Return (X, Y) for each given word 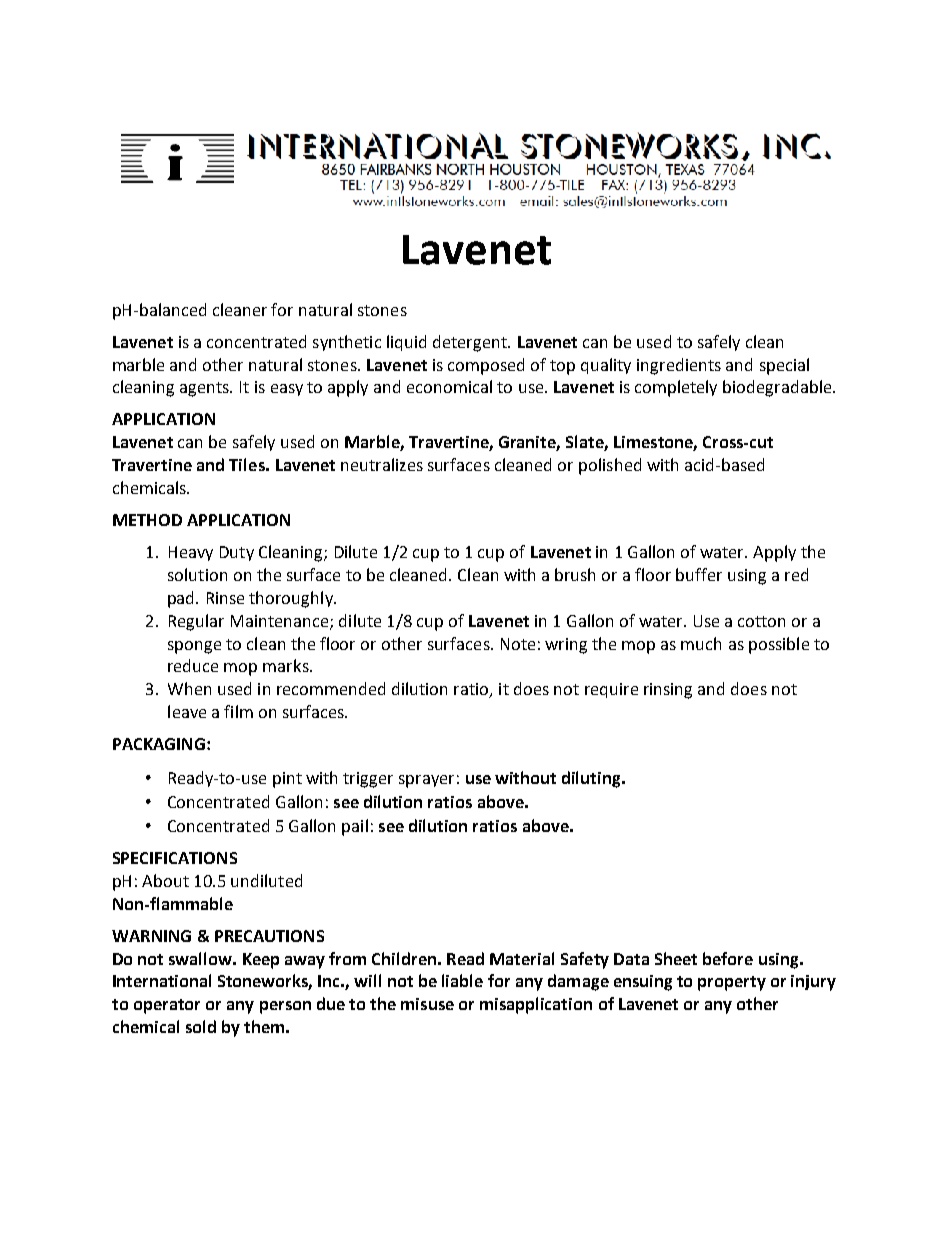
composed (486, 366)
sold (201, 1026)
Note (518, 644)
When (189, 688)
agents (205, 389)
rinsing (668, 691)
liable (462, 980)
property (732, 983)
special (784, 366)
